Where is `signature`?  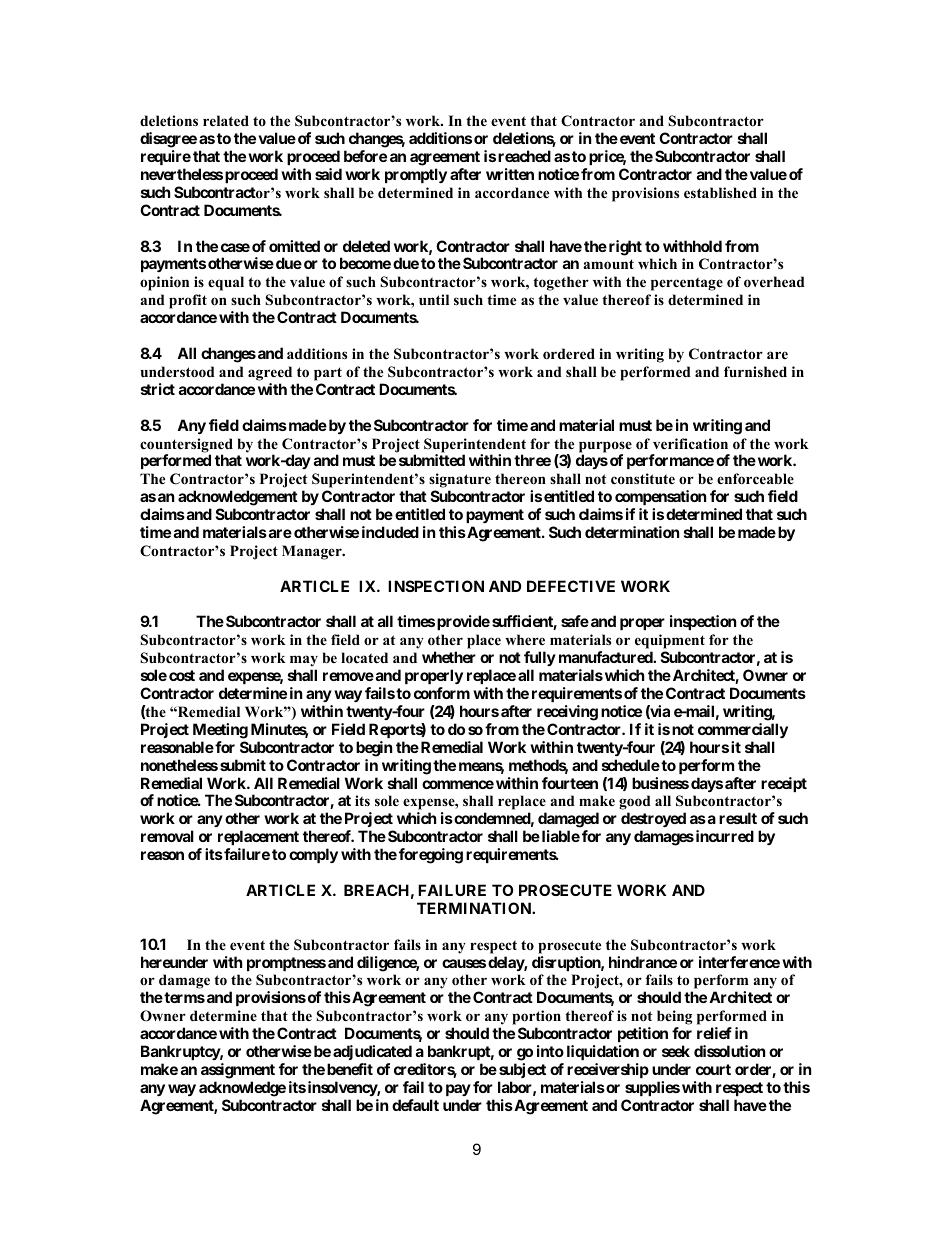
signature is located at coordinates (460, 480).
